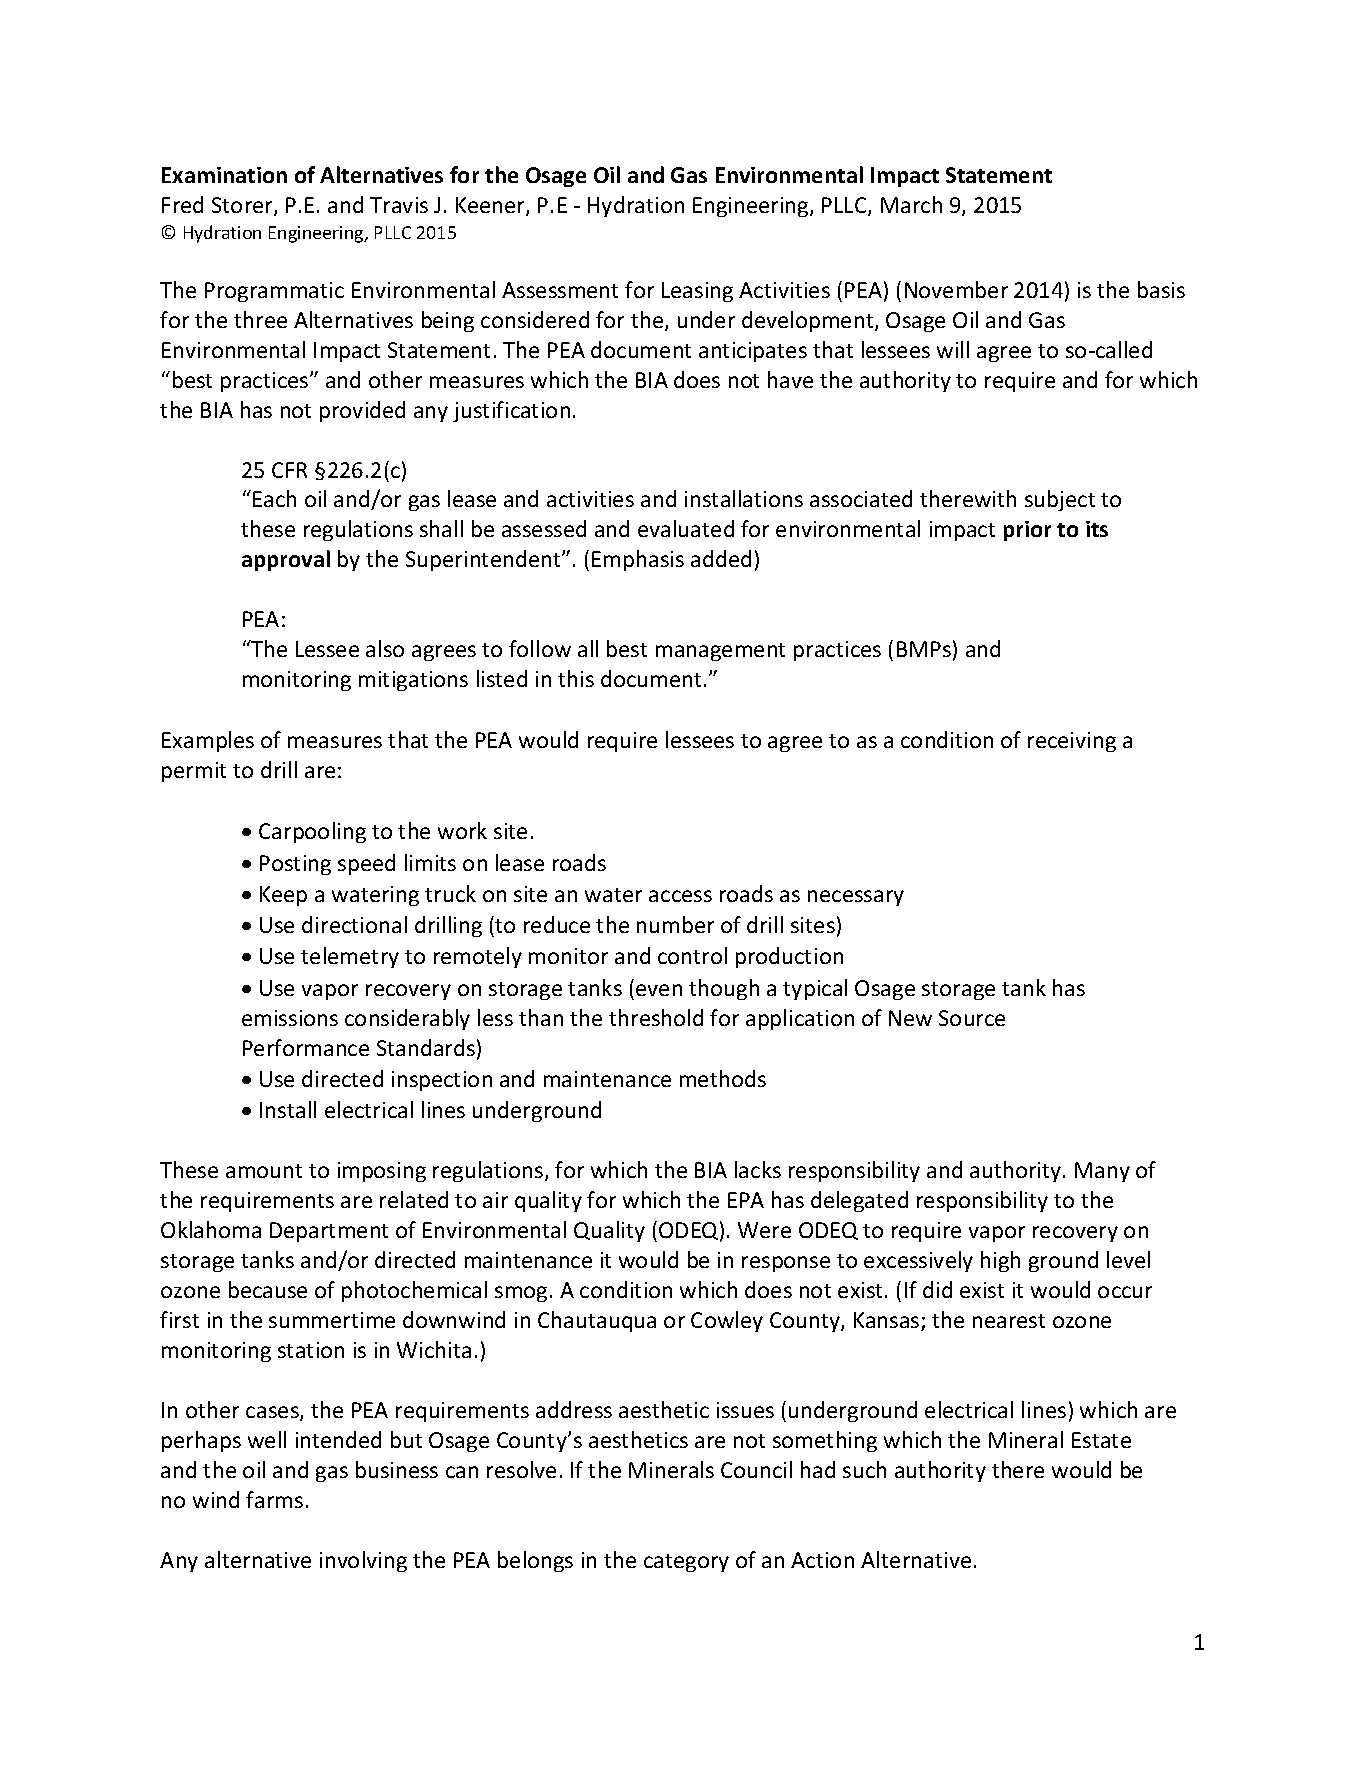  Describe the element at coordinates (911, 204) in the document. I see `March` at that location.
